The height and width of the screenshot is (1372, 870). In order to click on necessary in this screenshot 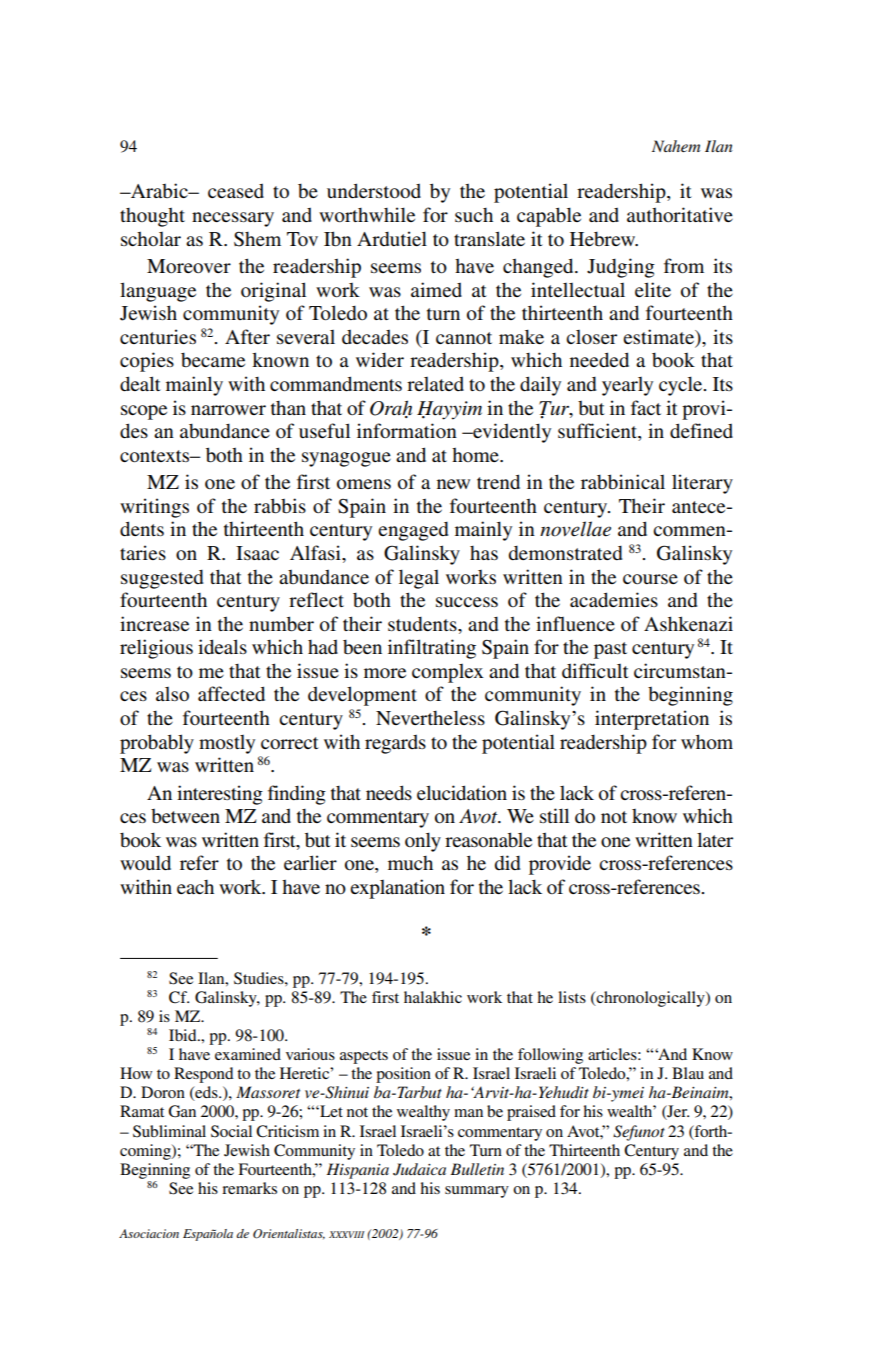, I will do `click(233, 219)`.
